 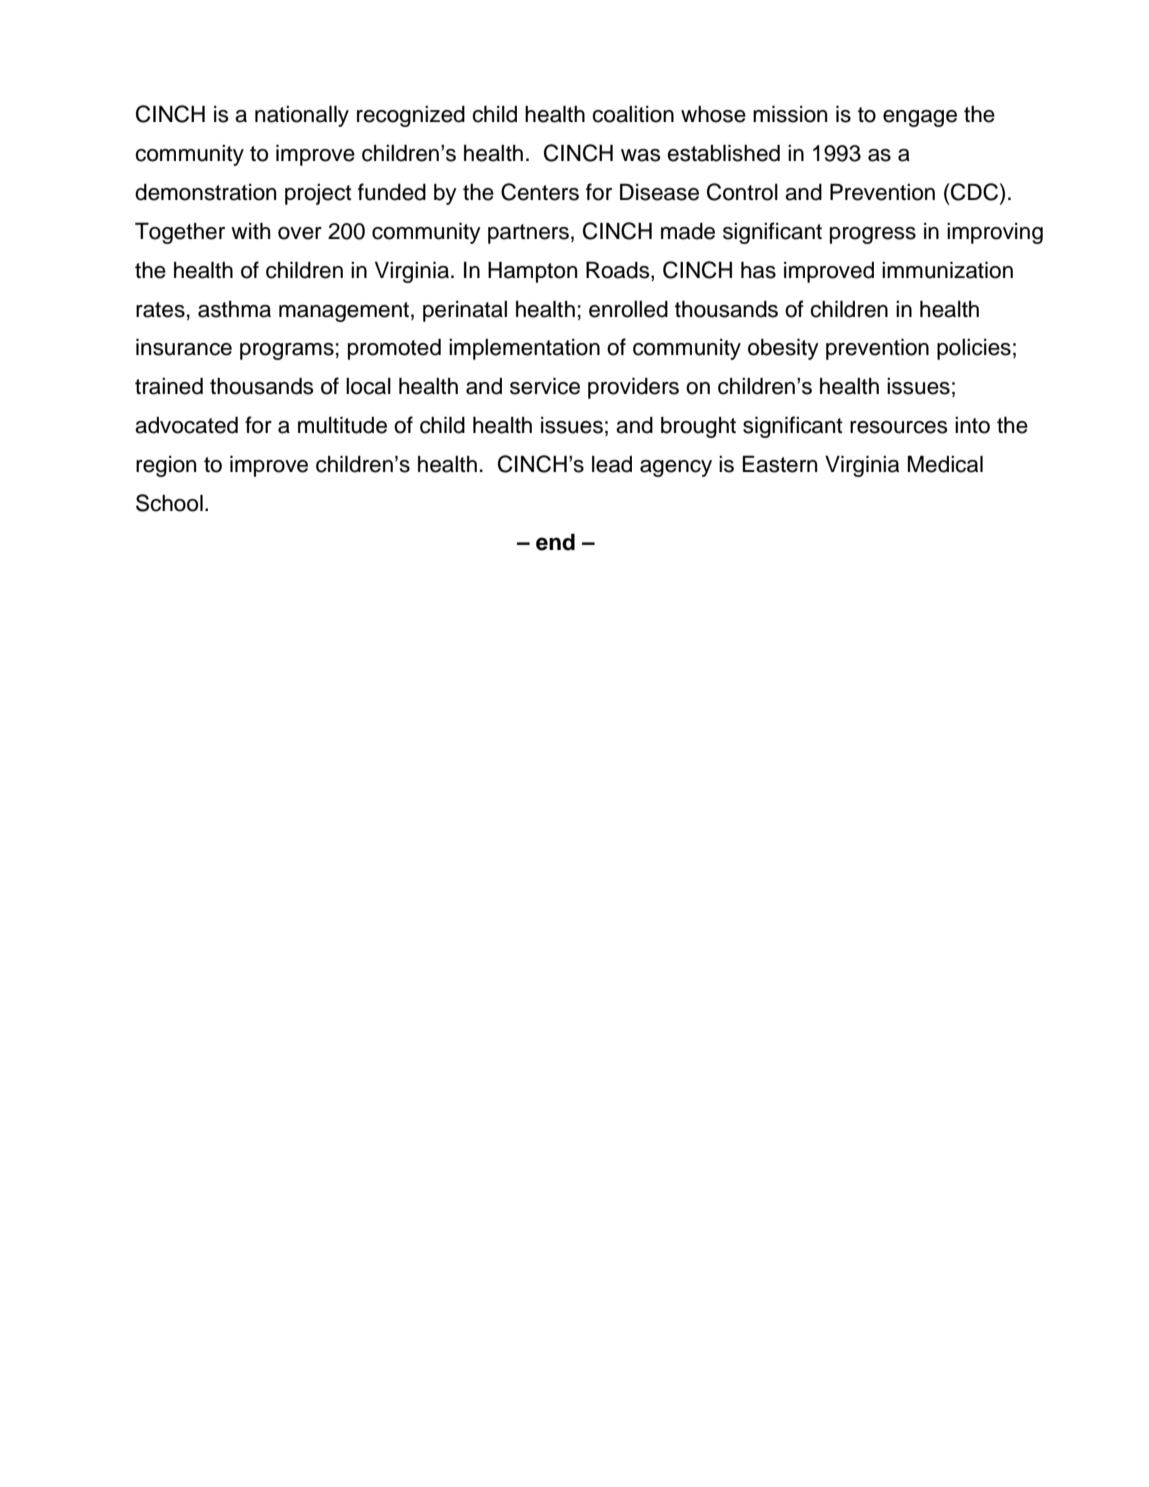 I want to click on nationally, so click(x=302, y=116).
